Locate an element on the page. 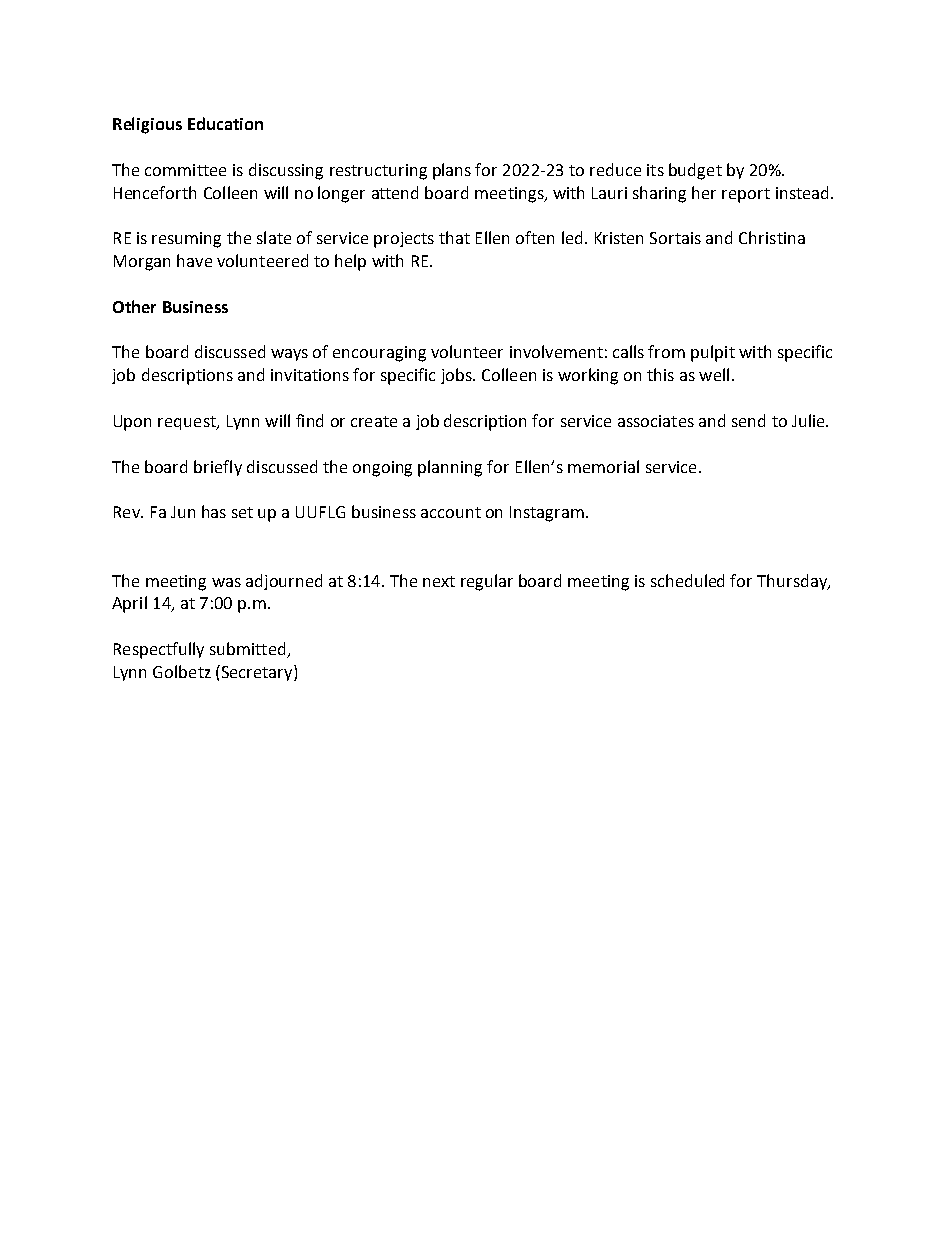 The height and width of the document is (1233, 952). send is located at coordinates (748, 420).
